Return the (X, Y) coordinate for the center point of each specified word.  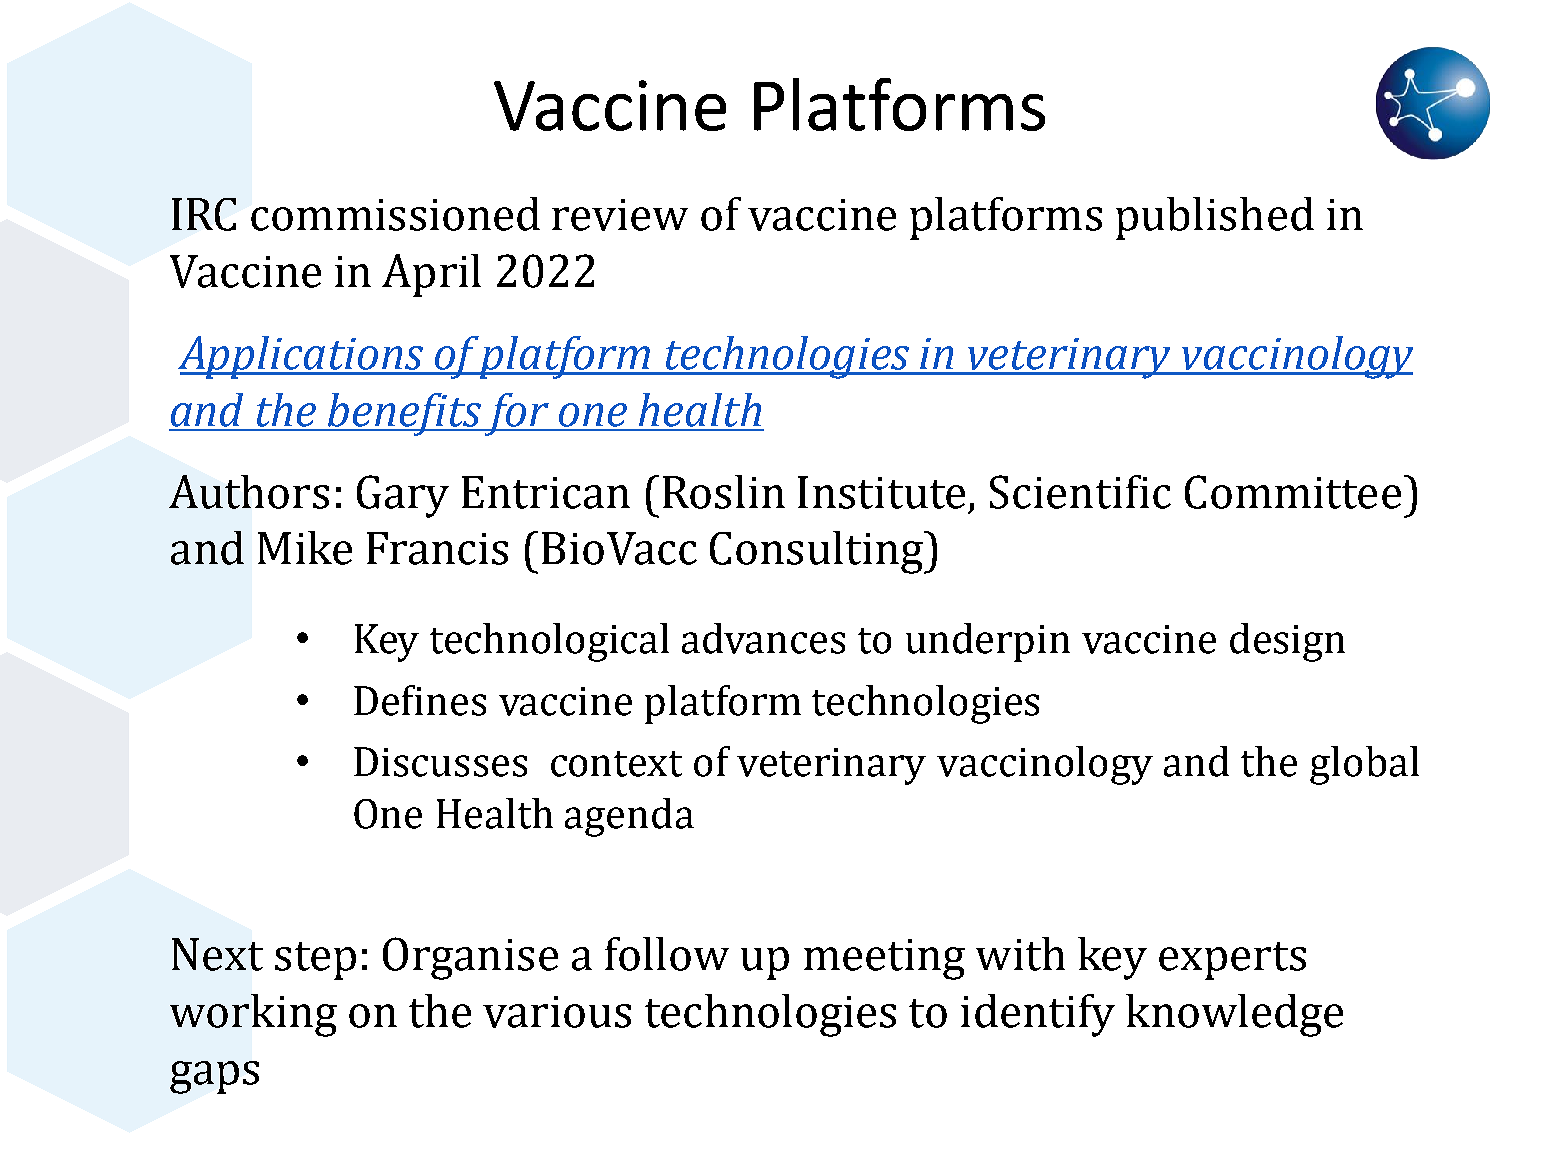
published (1215, 218)
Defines (420, 700)
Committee (1293, 492)
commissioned (395, 214)
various (557, 1012)
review (620, 215)
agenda (629, 817)
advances (763, 638)
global (1364, 765)
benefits (405, 414)
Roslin (724, 492)
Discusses (440, 762)
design (1287, 642)
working (253, 1015)
